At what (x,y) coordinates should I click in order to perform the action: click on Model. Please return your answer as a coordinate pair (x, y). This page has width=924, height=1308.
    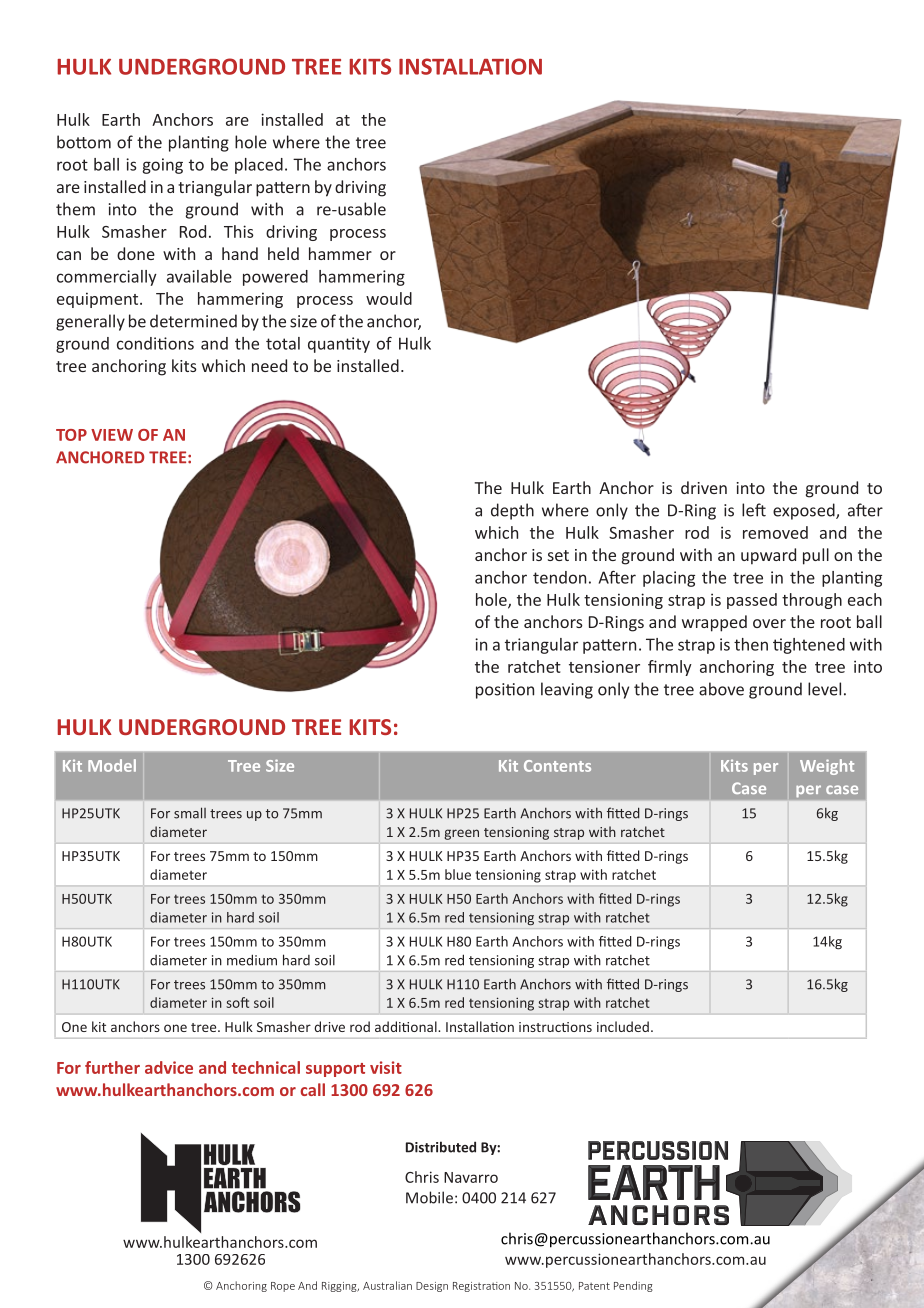
    Looking at the image, I should click on (112, 765).
